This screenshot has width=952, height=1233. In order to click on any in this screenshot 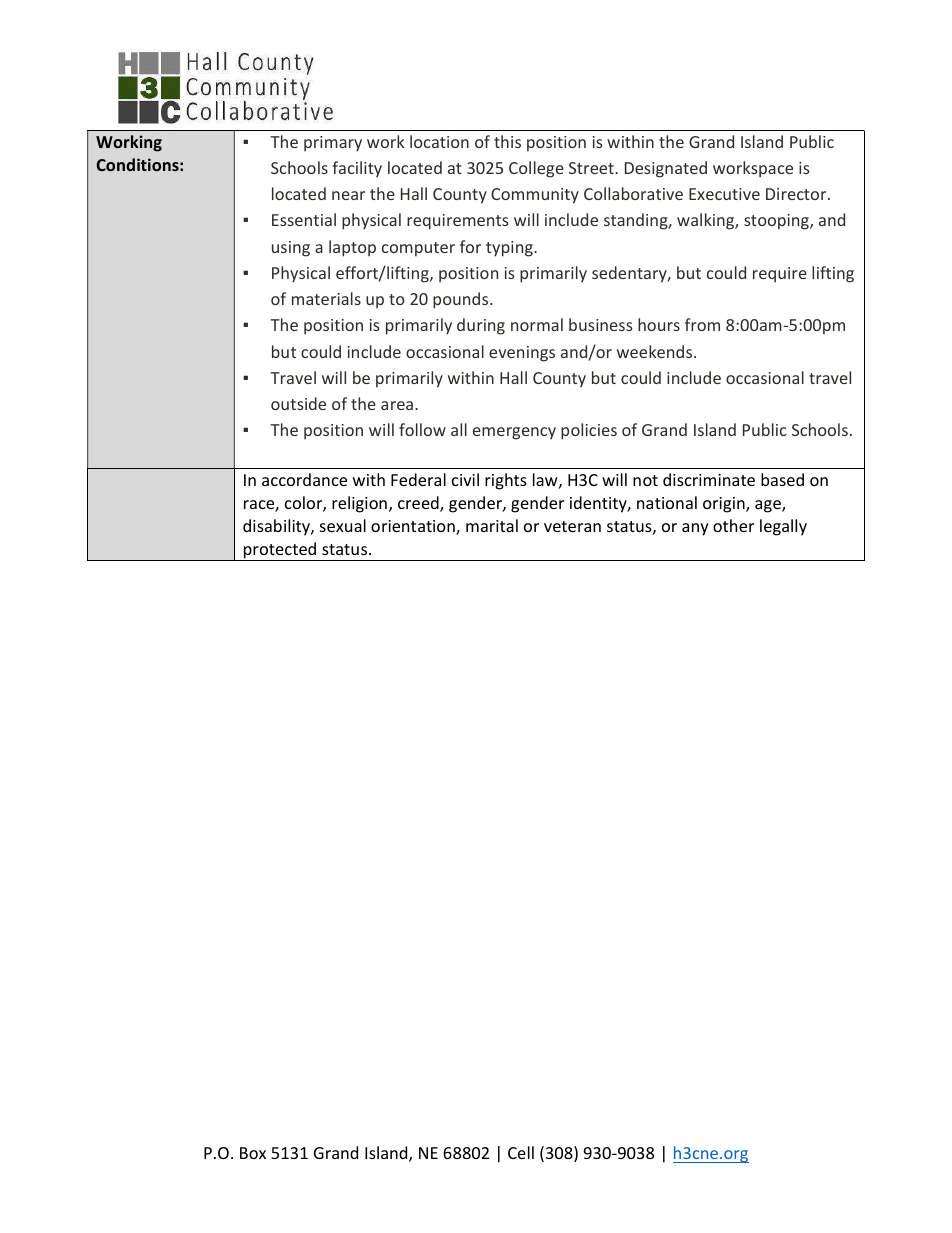, I will do `click(695, 529)`.
